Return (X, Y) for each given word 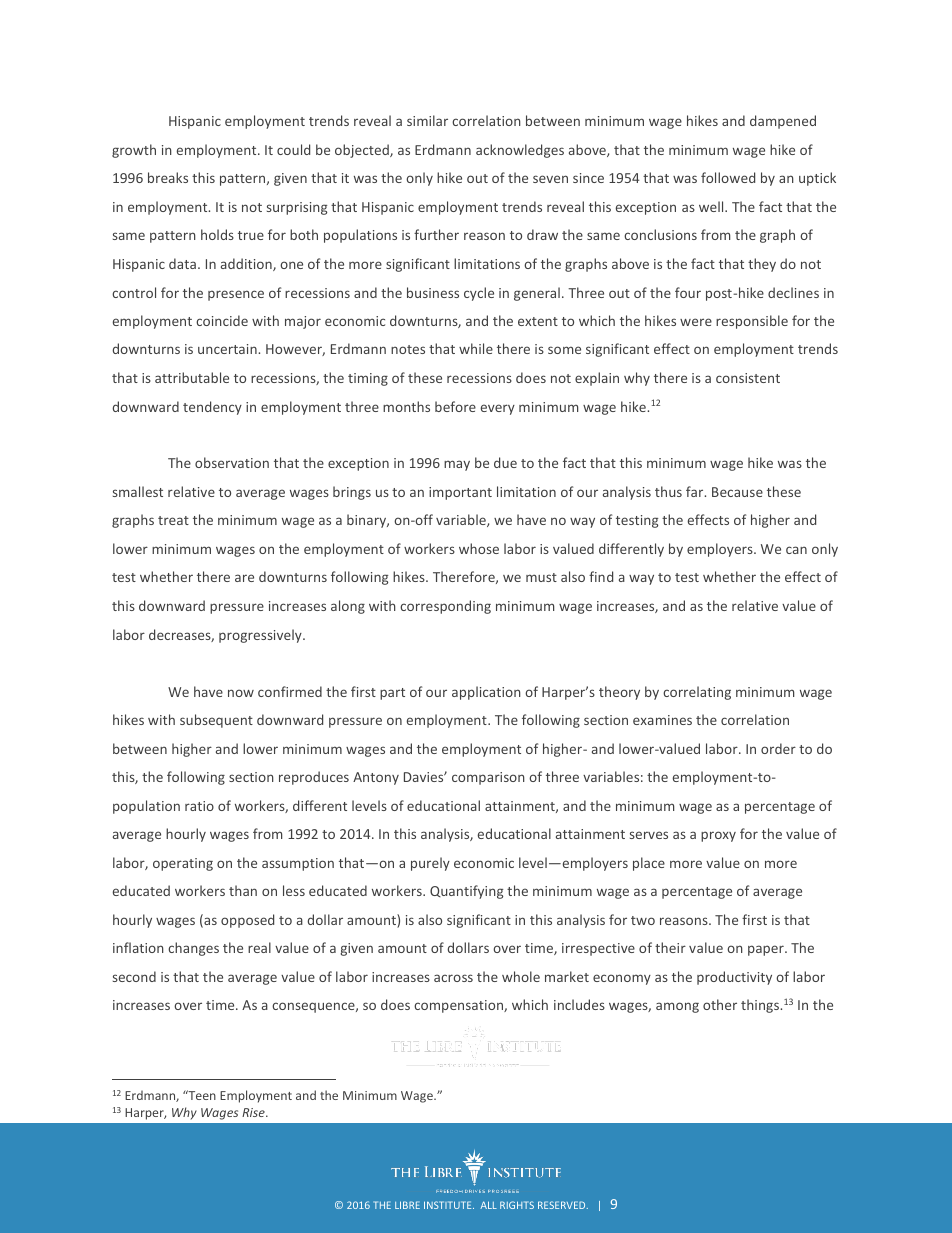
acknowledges (520, 151)
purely (430, 864)
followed (728, 177)
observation (232, 462)
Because (737, 492)
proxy (718, 836)
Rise (254, 1112)
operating (183, 864)
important (460, 493)
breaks (168, 177)
